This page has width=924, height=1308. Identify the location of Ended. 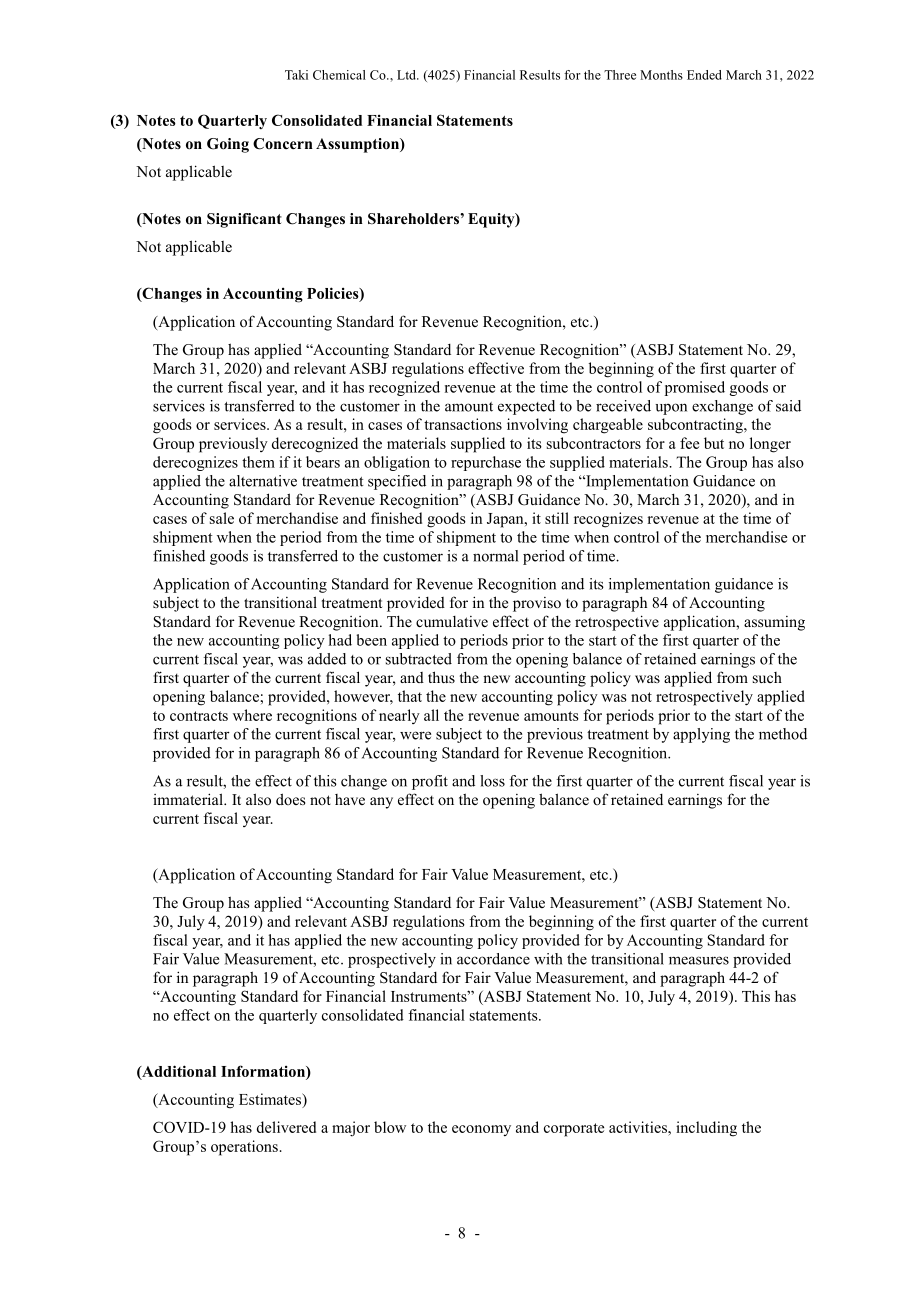
(704, 75).
